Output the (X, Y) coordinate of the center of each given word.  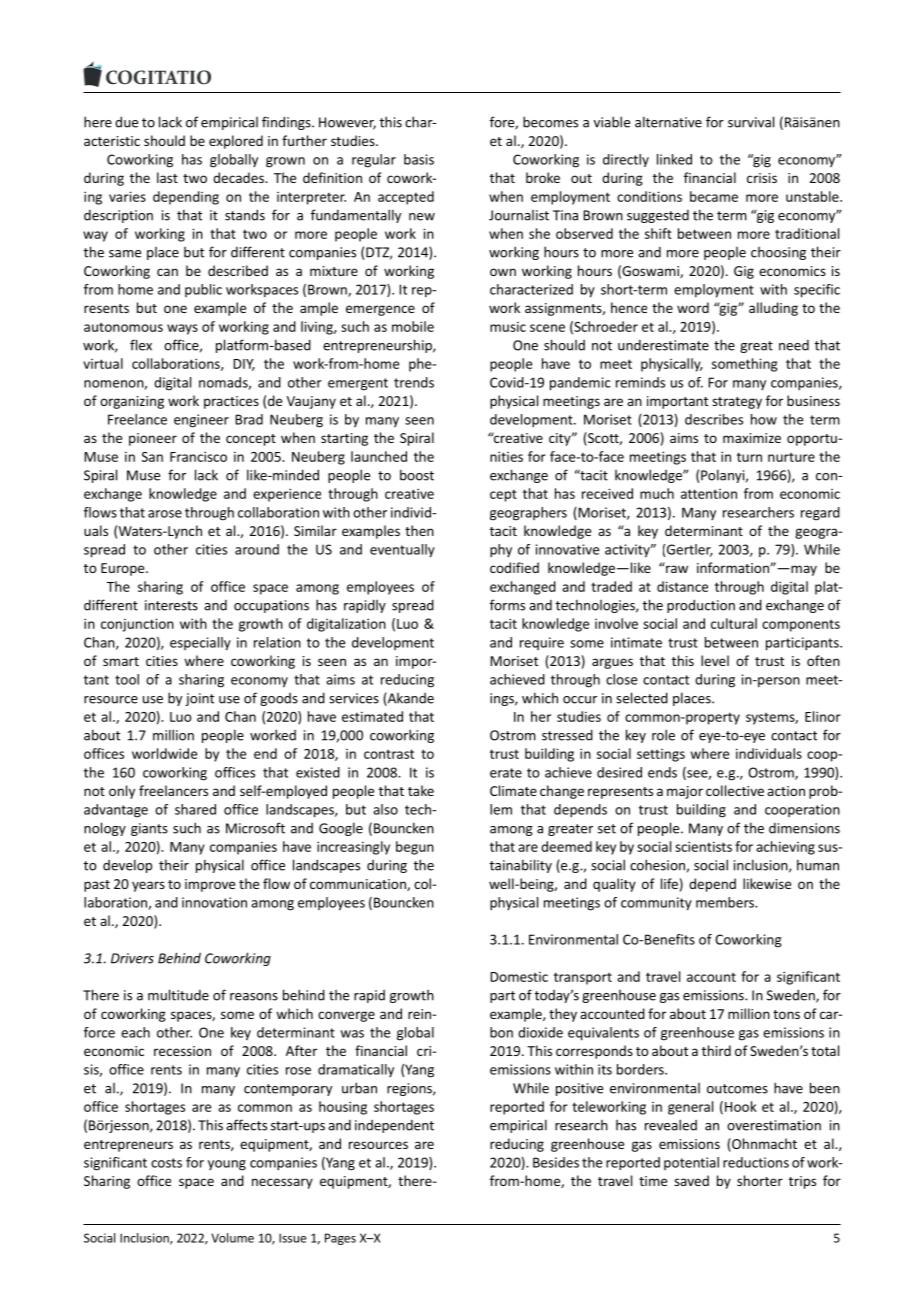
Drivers (132, 958)
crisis (762, 178)
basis (419, 159)
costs (166, 1163)
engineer (201, 421)
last (167, 177)
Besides (556, 1162)
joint (199, 699)
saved (691, 1180)
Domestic (519, 977)
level (715, 660)
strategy (737, 403)
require (542, 643)
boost (417, 475)
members (726, 902)
